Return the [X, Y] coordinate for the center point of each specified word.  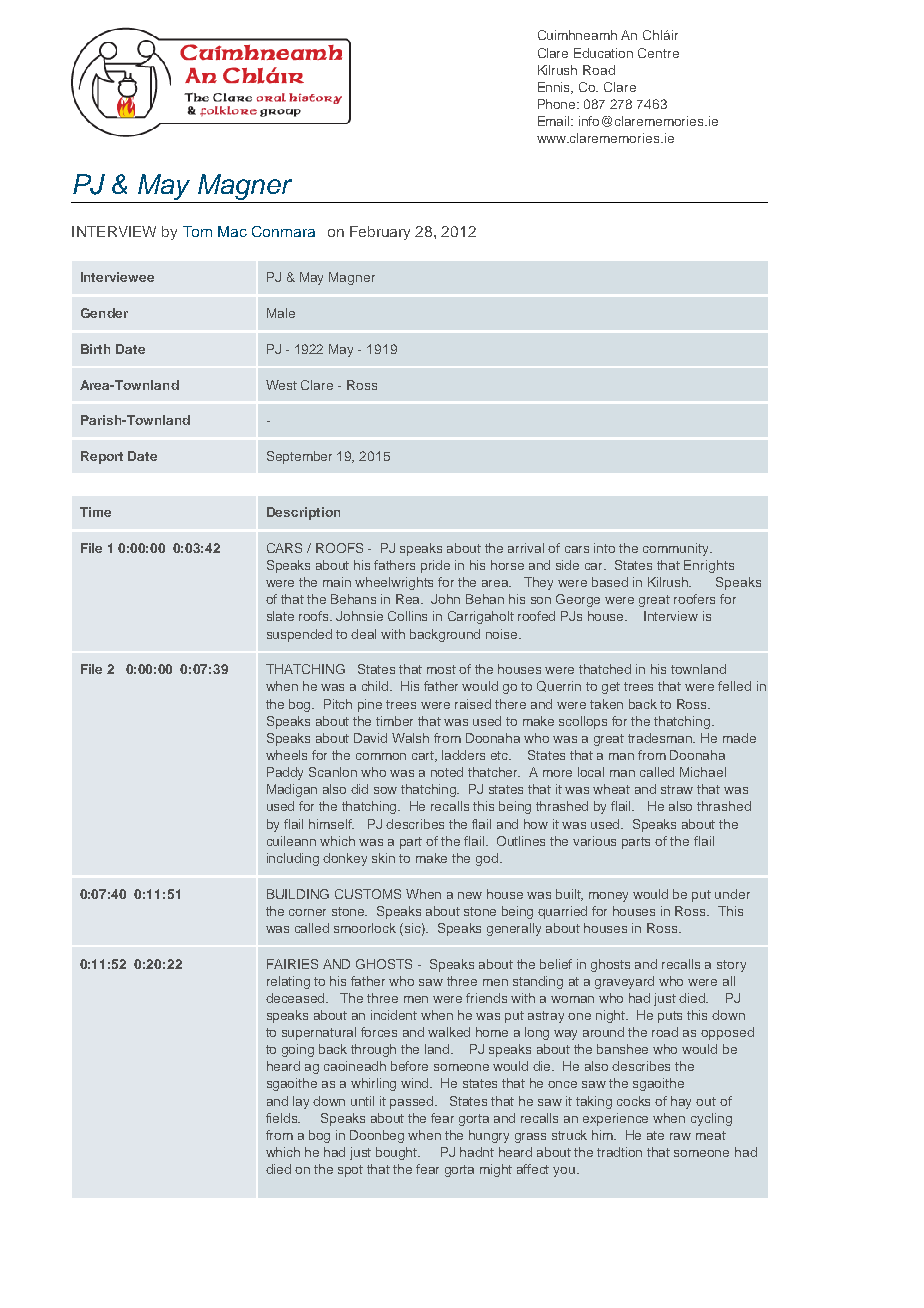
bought [398, 1153]
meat [711, 1135]
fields [283, 1118]
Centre [658, 53]
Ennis [555, 88]
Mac [232, 231]
